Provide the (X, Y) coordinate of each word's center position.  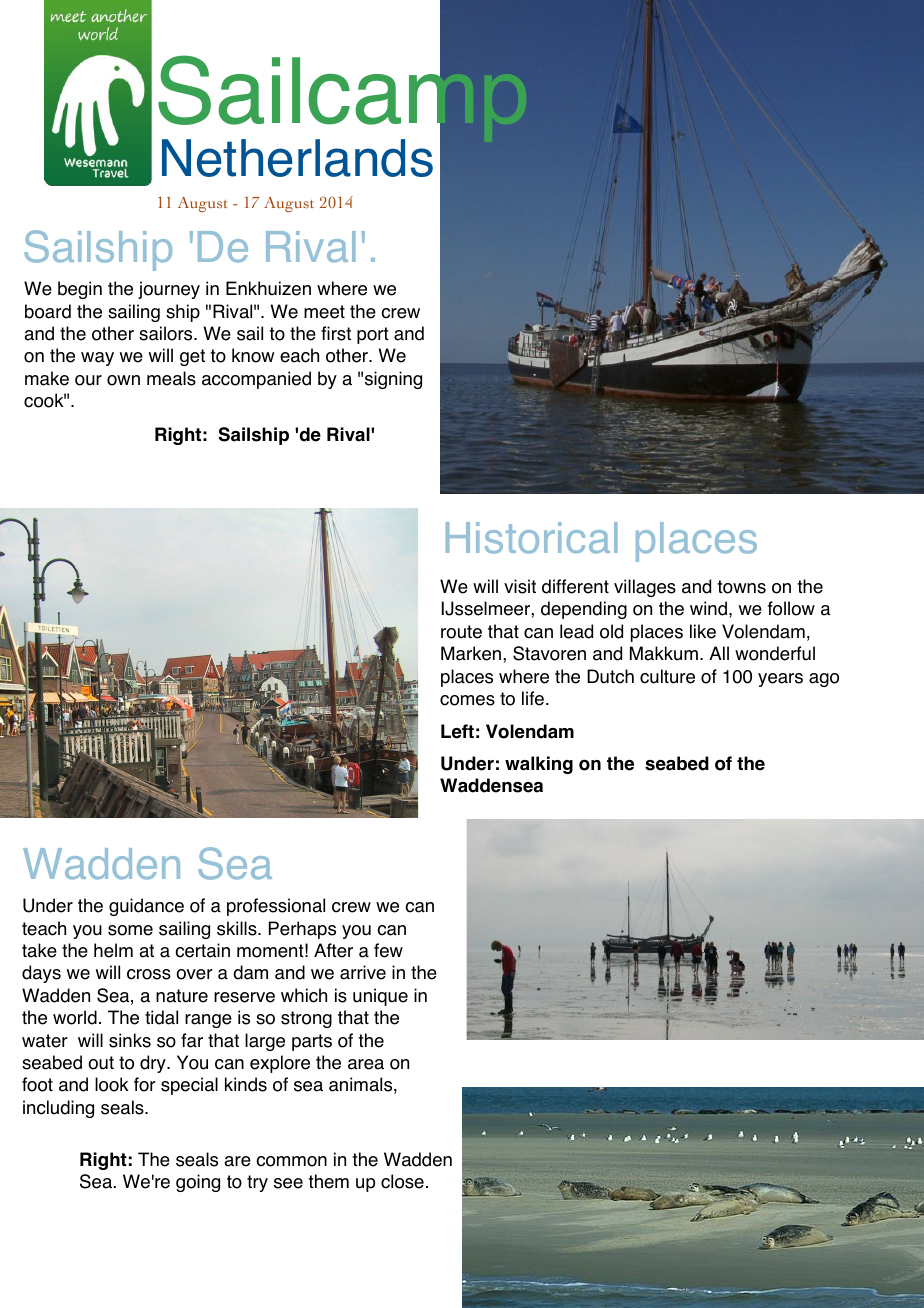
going (198, 1183)
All (719, 653)
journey (169, 290)
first (336, 333)
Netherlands (297, 158)
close (402, 1181)
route (461, 632)
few (388, 950)
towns (741, 587)
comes (467, 700)
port (373, 335)
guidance (146, 907)
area (366, 1064)
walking (539, 765)
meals (171, 378)
